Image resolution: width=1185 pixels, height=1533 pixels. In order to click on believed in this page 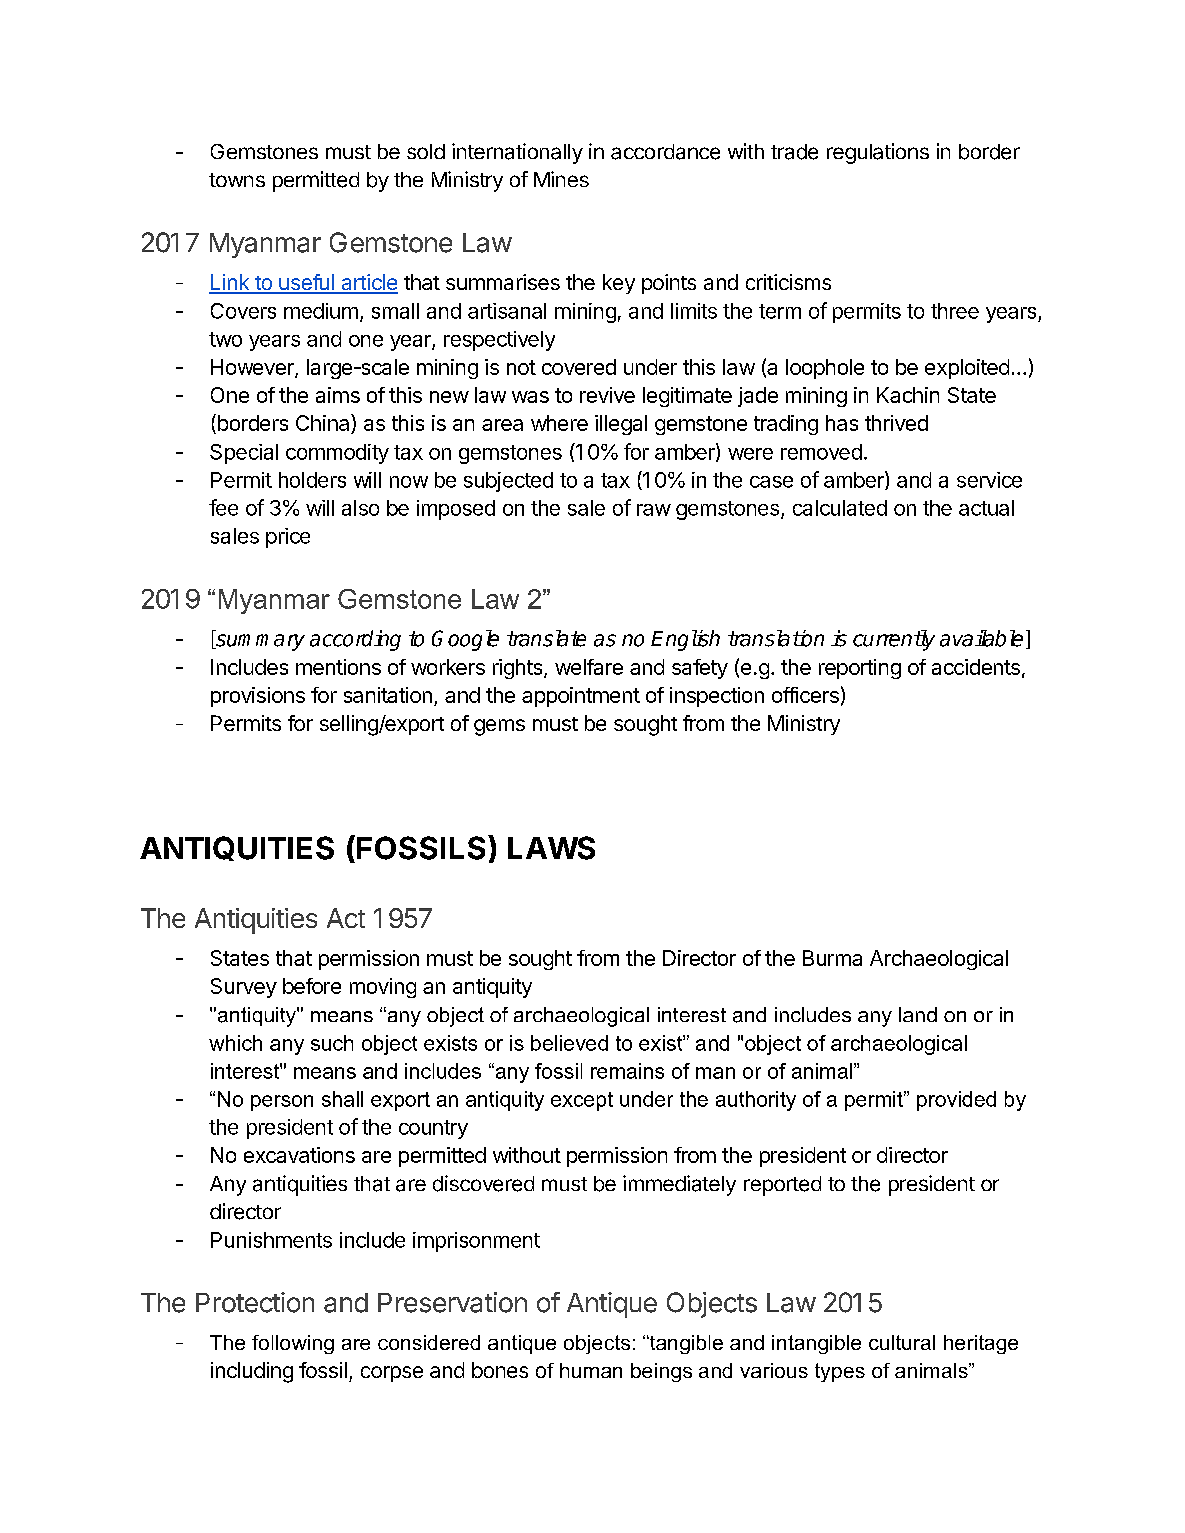, I will do `click(569, 1043)`.
